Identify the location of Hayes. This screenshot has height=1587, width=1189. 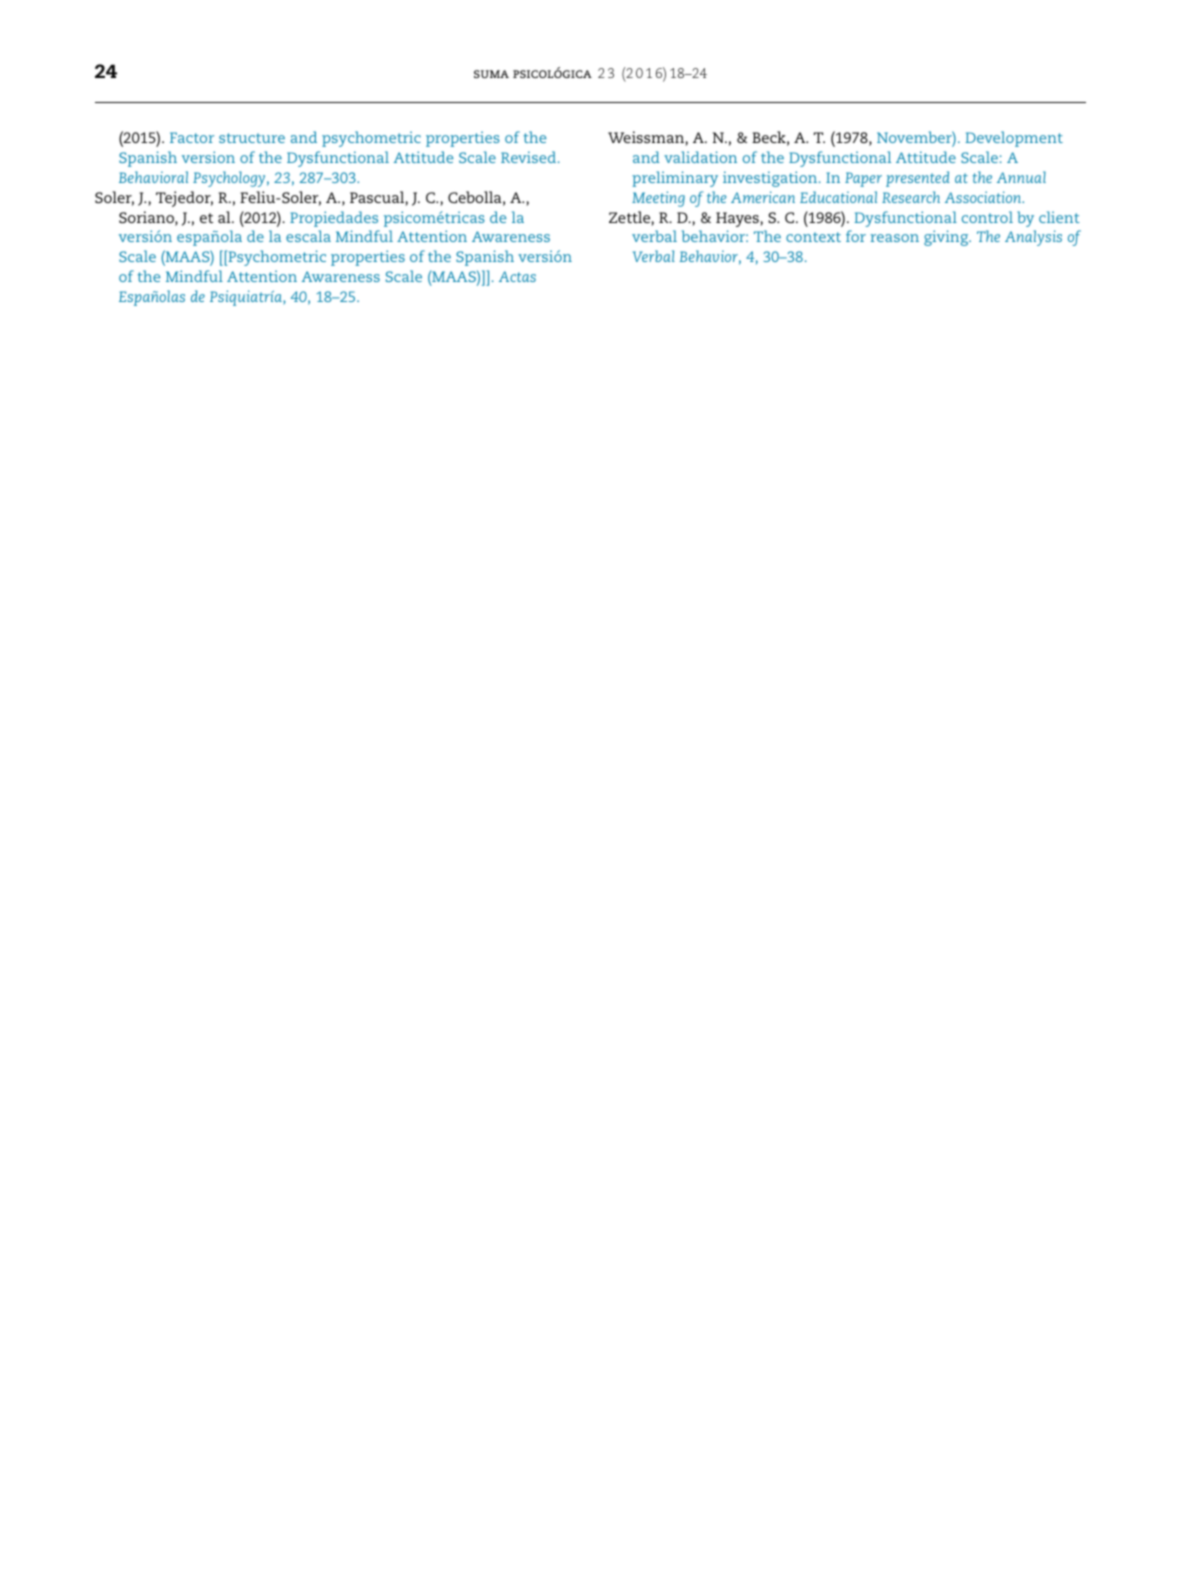
(737, 219).
